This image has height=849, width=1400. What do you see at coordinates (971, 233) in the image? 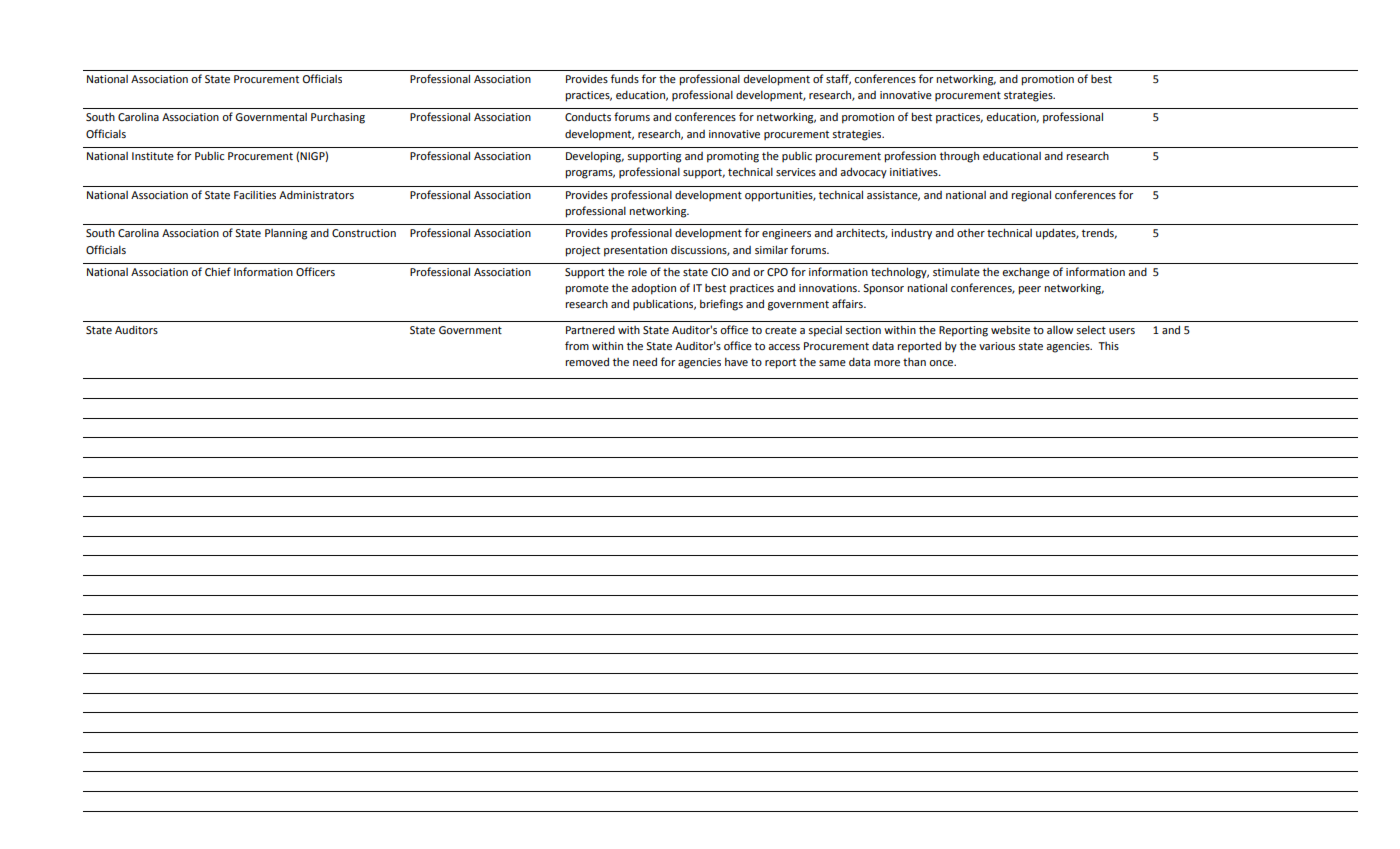
I see `other` at bounding box center [971, 233].
